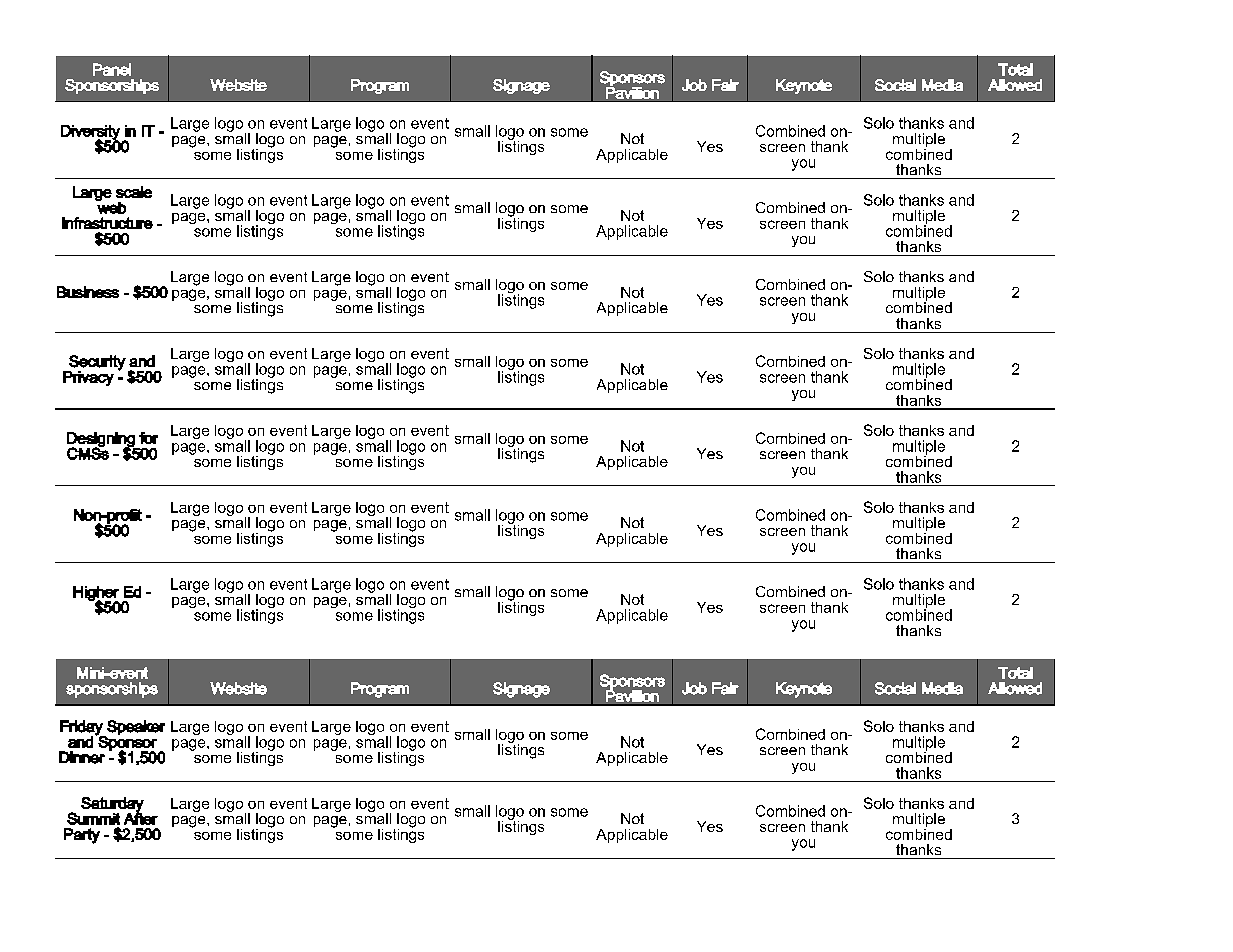 This screenshot has height=952, width=1233. What do you see at coordinates (96, 364) in the screenshot?
I see `Security` at bounding box center [96, 364].
